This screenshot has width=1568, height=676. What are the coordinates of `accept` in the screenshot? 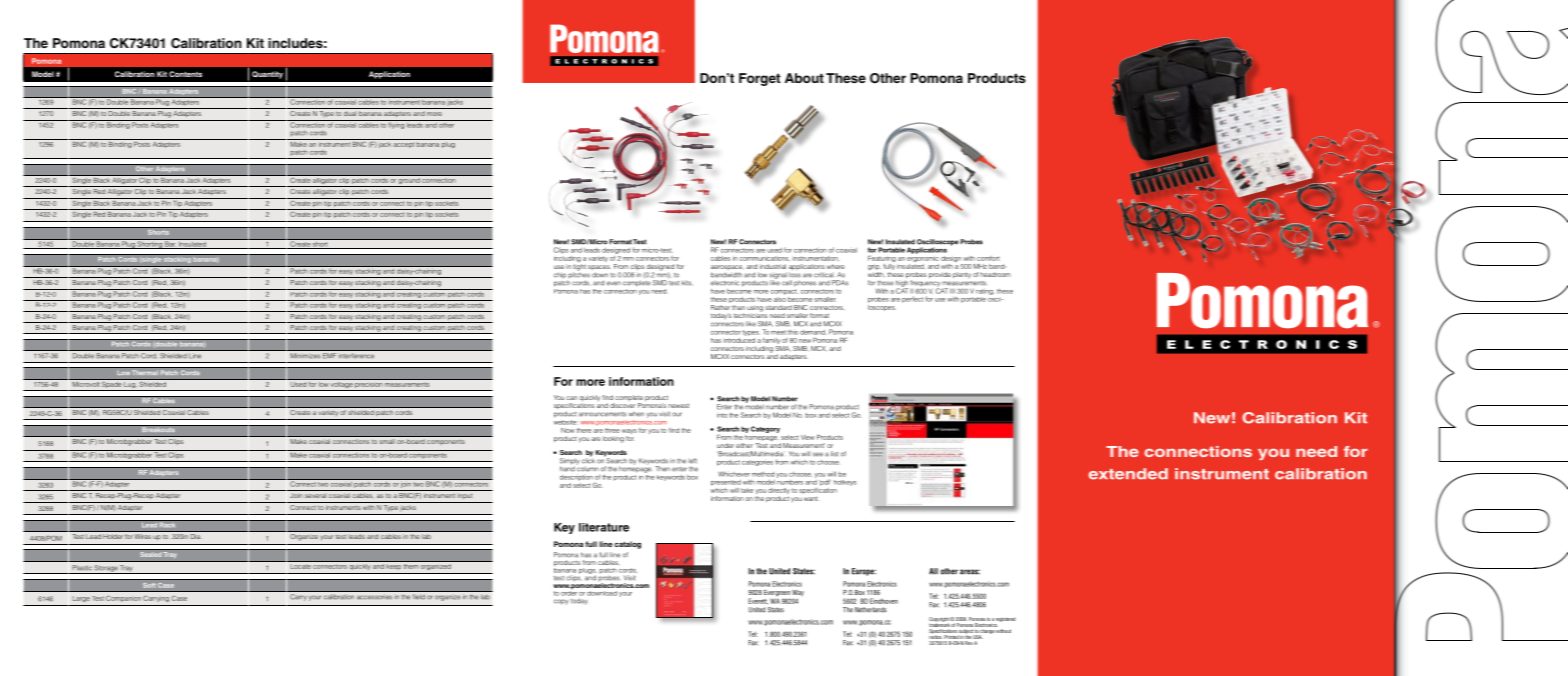 It's located at (403, 145).
